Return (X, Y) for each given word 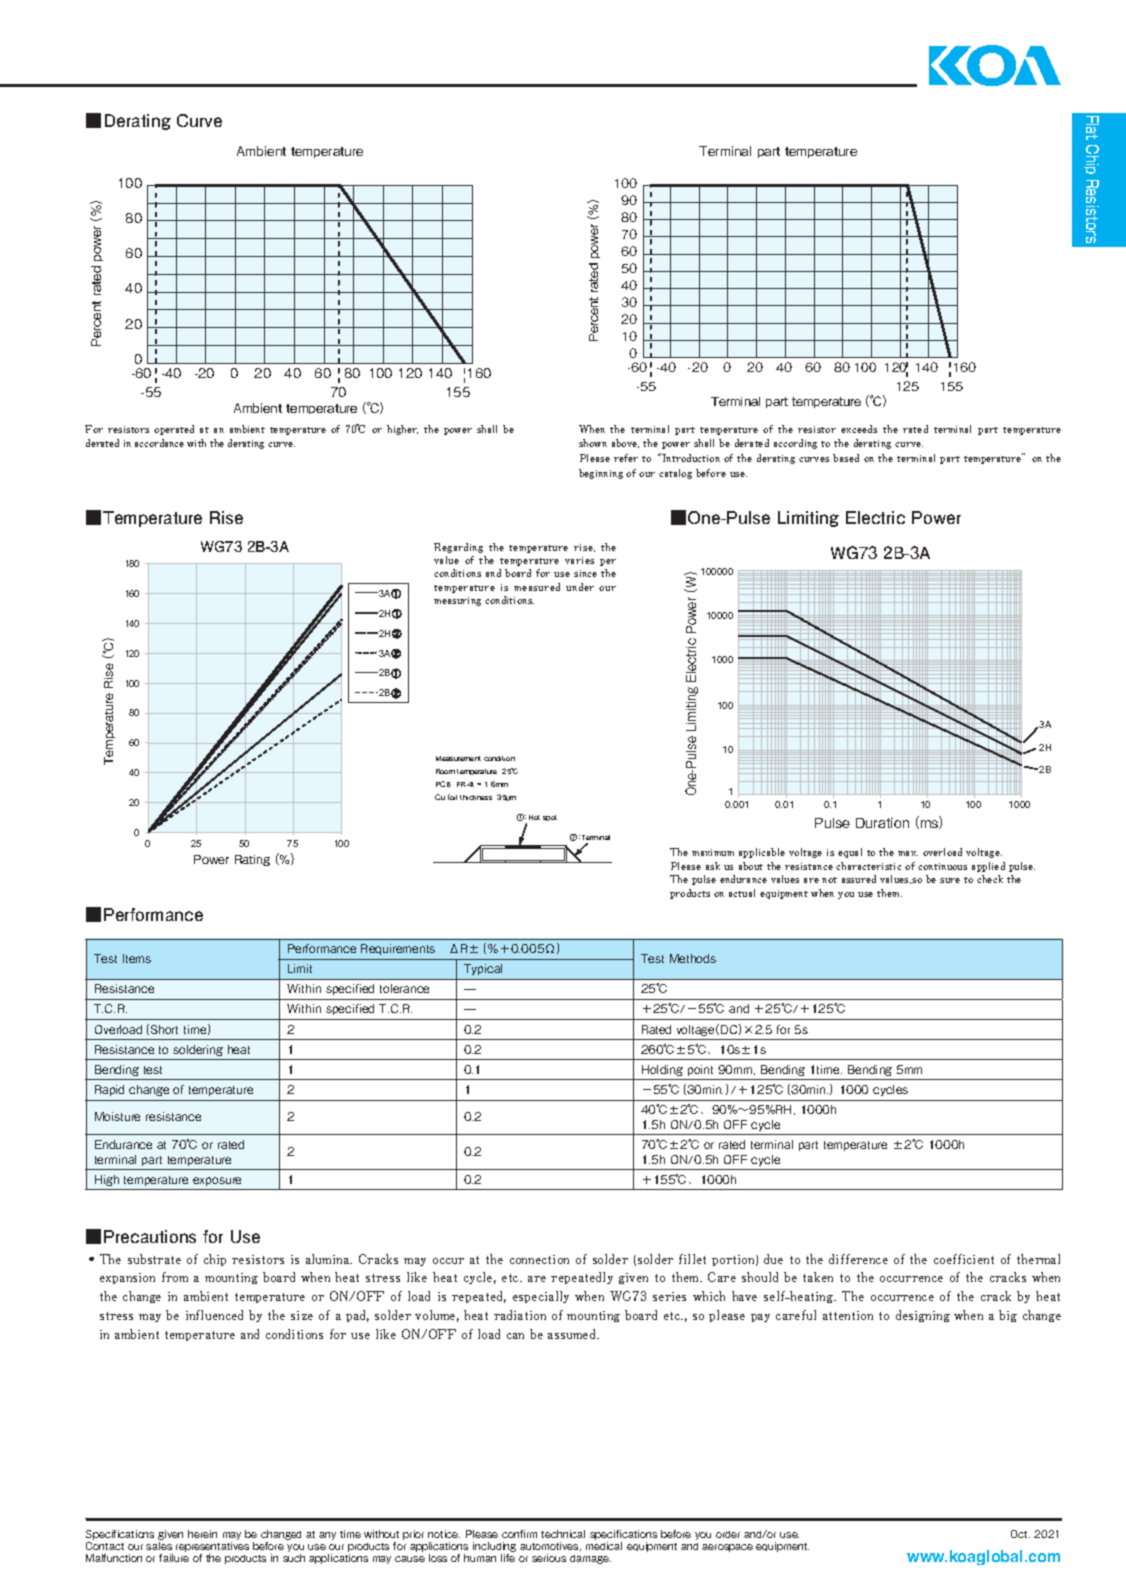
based (846, 458)
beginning (601, 474)
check (990, 879)
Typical (483, 969)
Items (137, 958)
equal (850, 853)
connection (539, 1259)
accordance (159, 443)
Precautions (150, 1236)
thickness (476, 797)
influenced (214, 1315)
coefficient (964, 1259)
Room (445, 771)
